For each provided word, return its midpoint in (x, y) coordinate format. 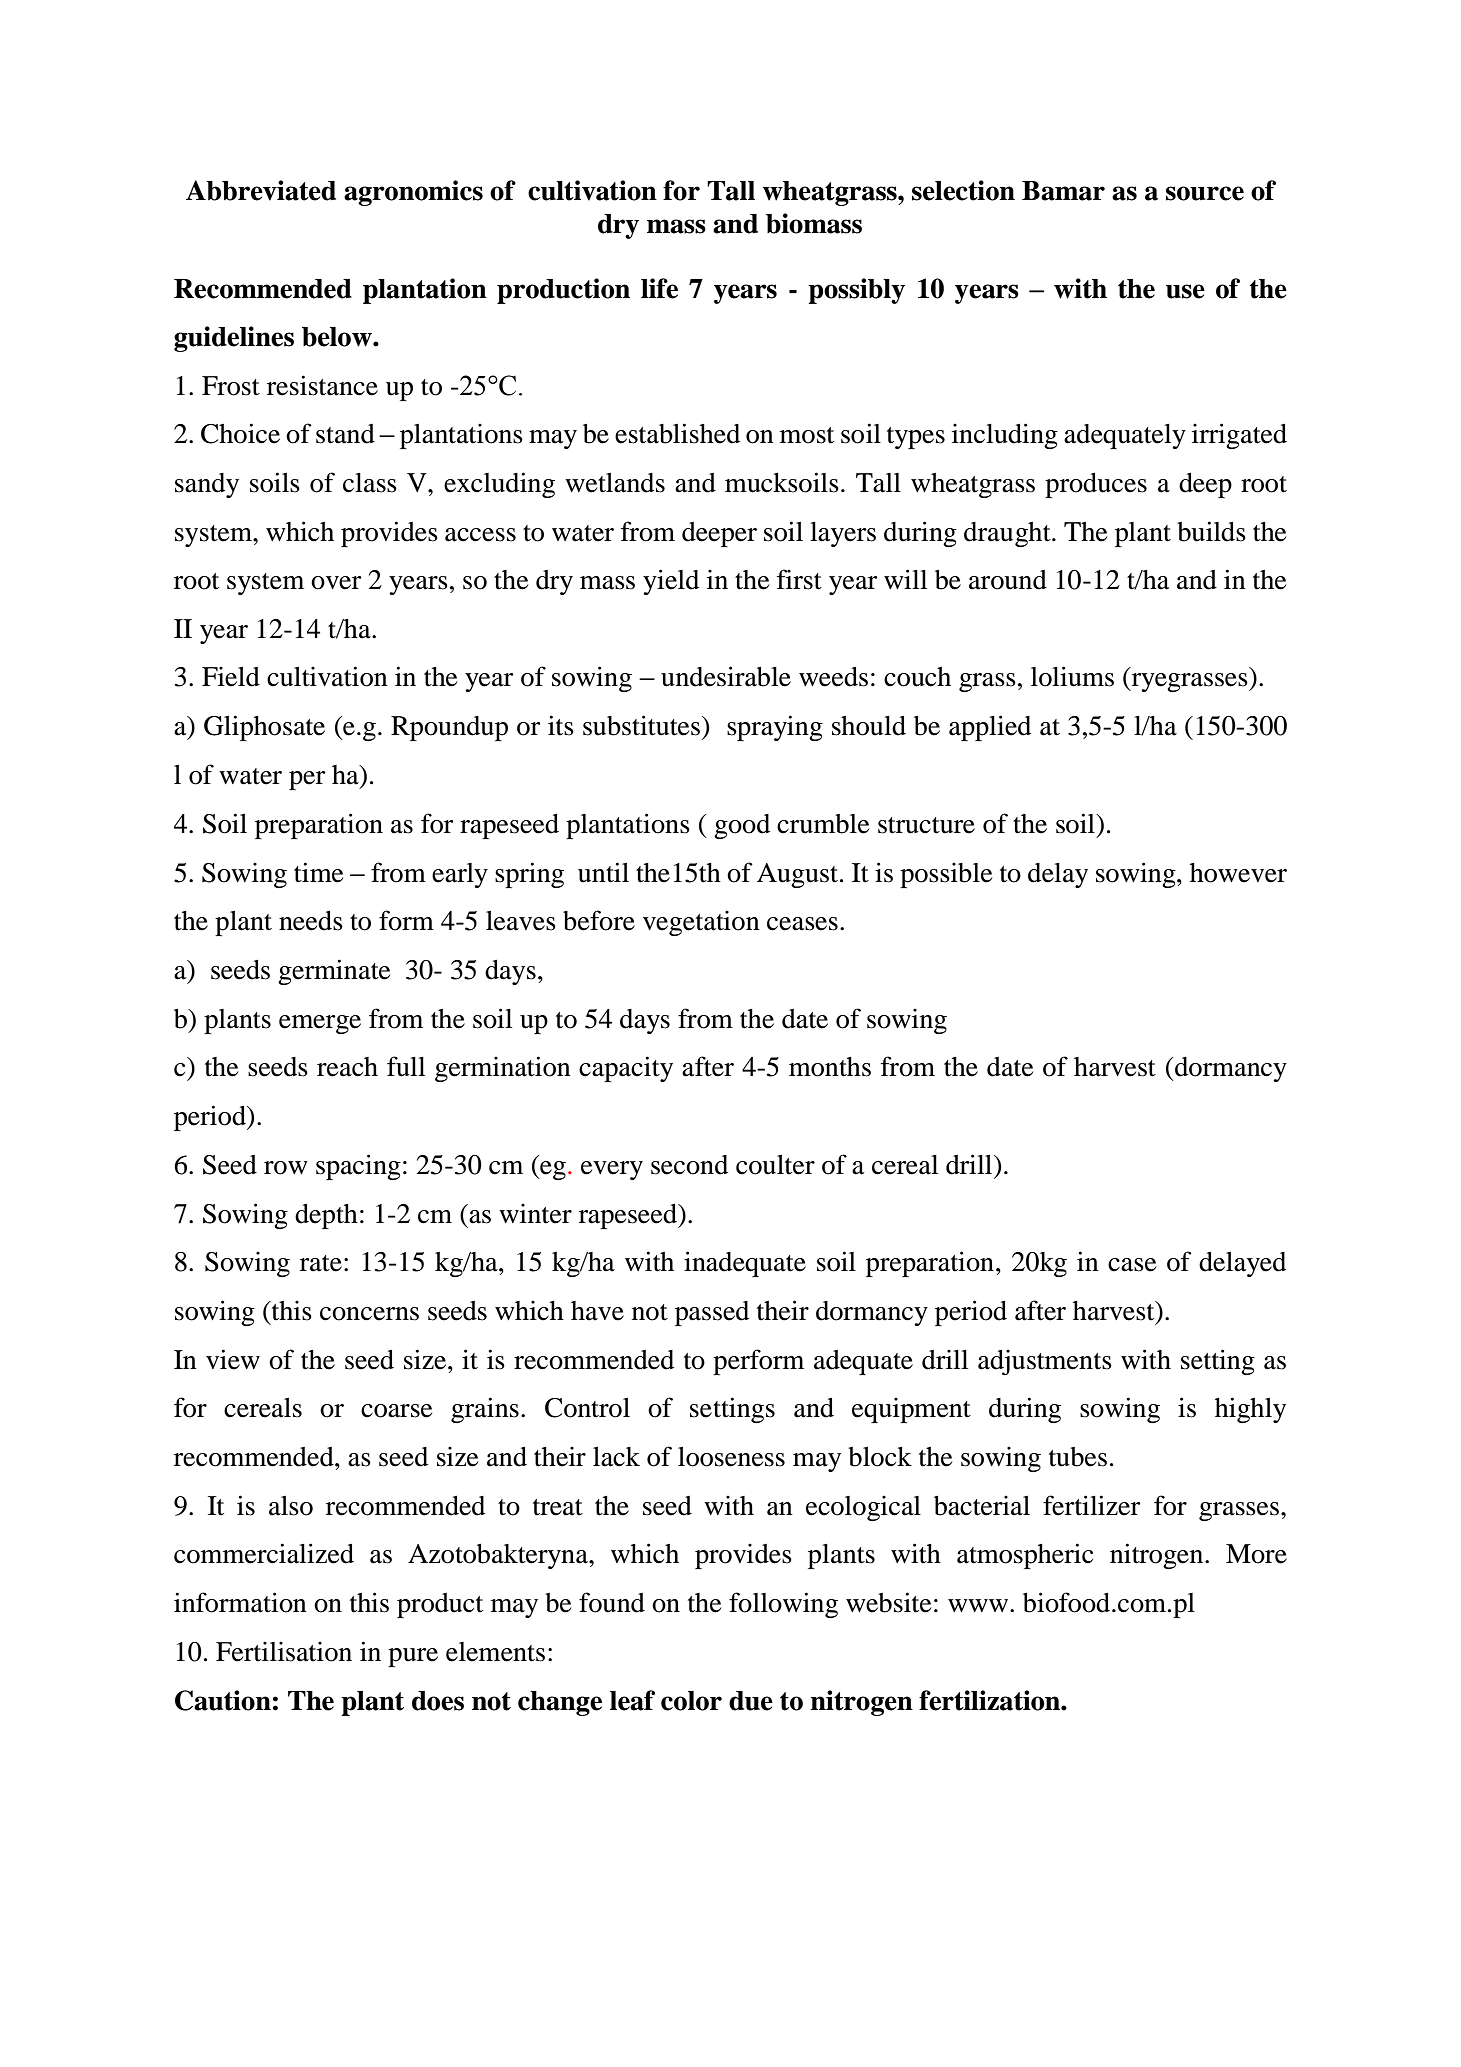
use (1185, 291)
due (751, 1701)
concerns (369, 1314)
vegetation (701, 923)
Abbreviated (261, 190)
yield (671, 582)
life (659, 288)
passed (712, 1313)
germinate (334, 972)
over (336, 583)
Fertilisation (284, 1651)
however (1238, 873)
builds (1211, 531)
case (1132, 1265)
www (979, 1605)
